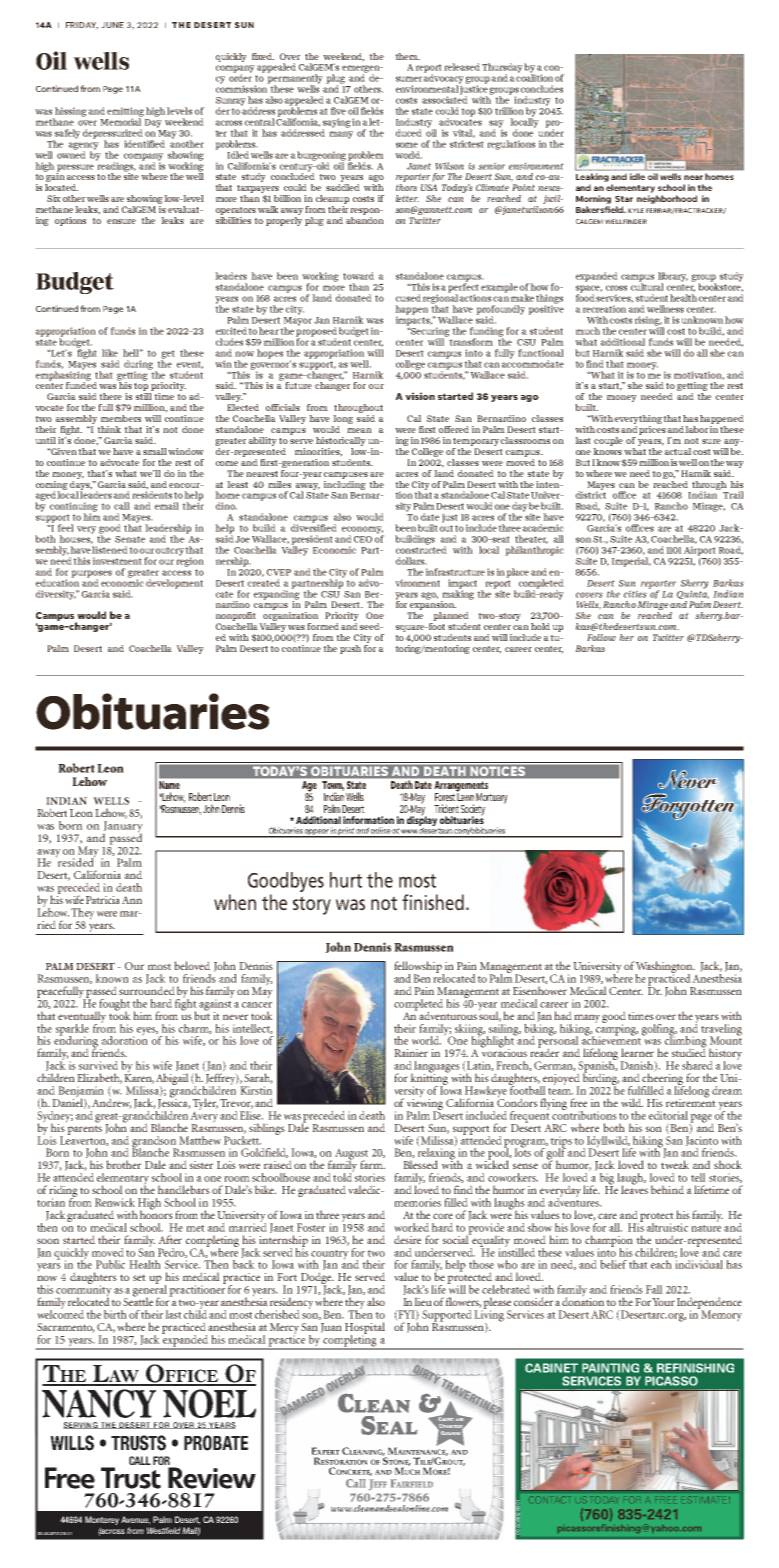 The image size is (779, 1568). I want to click on prices, so click(652, 430).
